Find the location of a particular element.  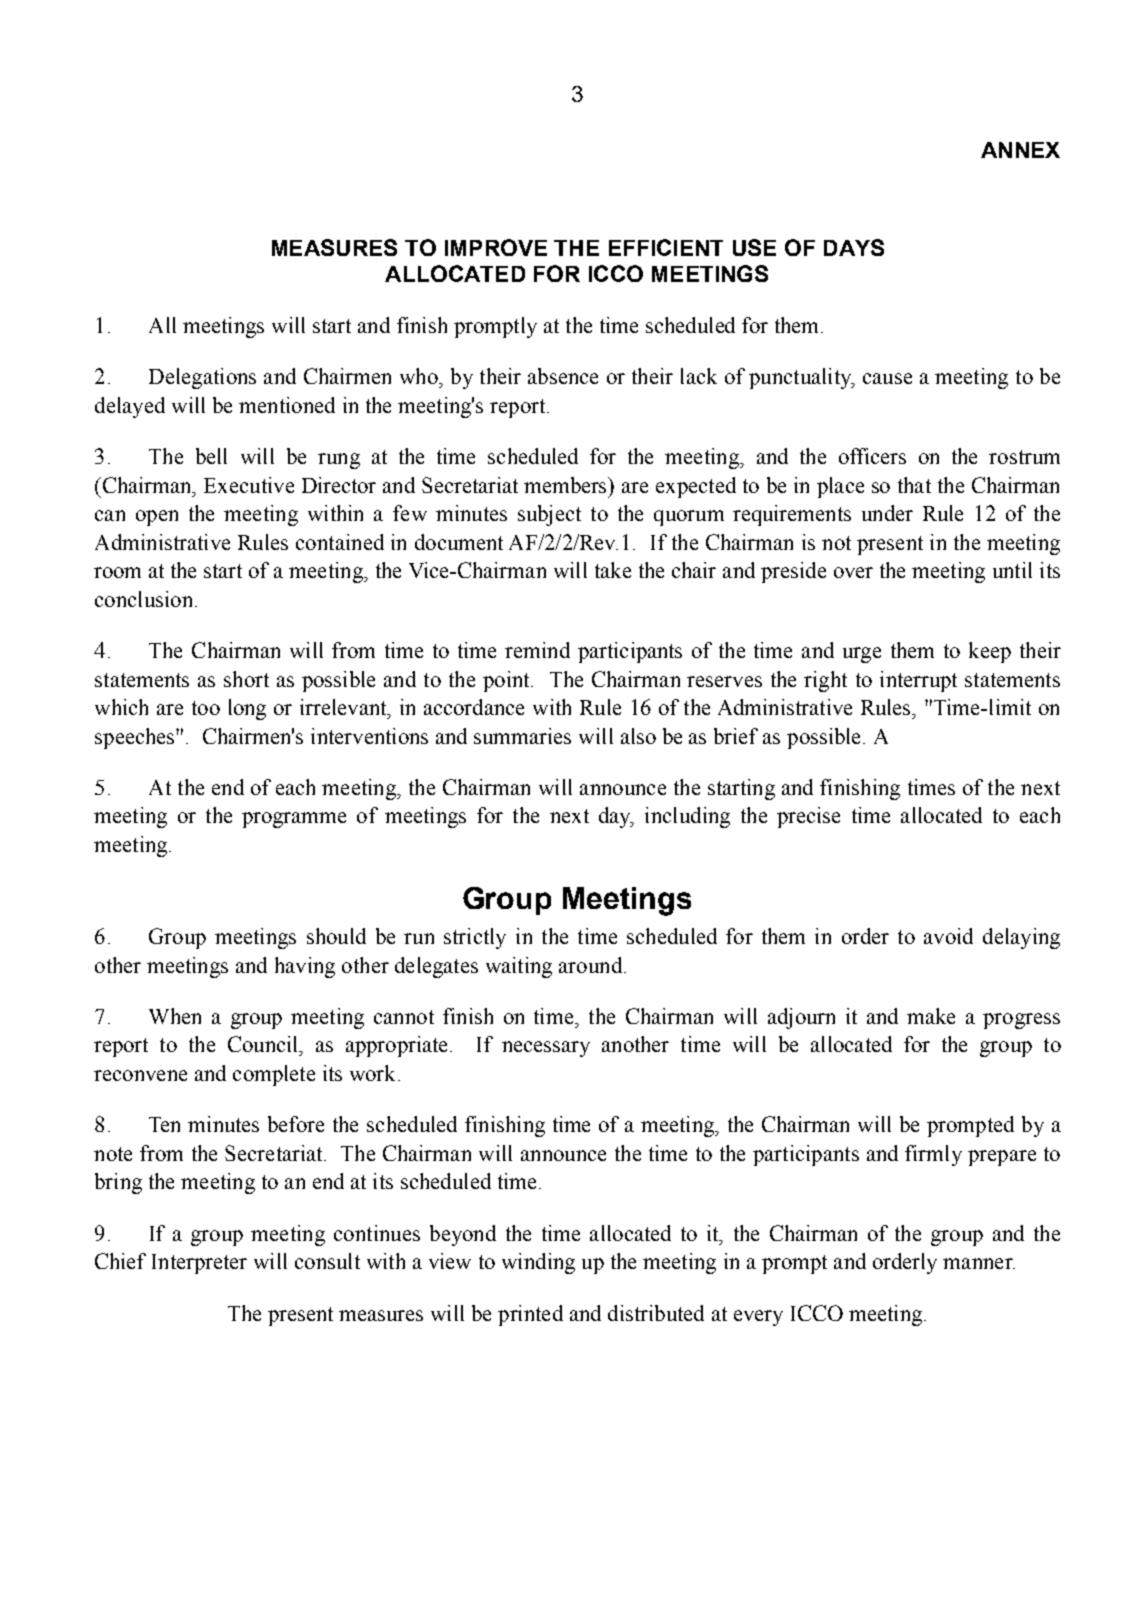

under is located at coordinates (887, 513).
